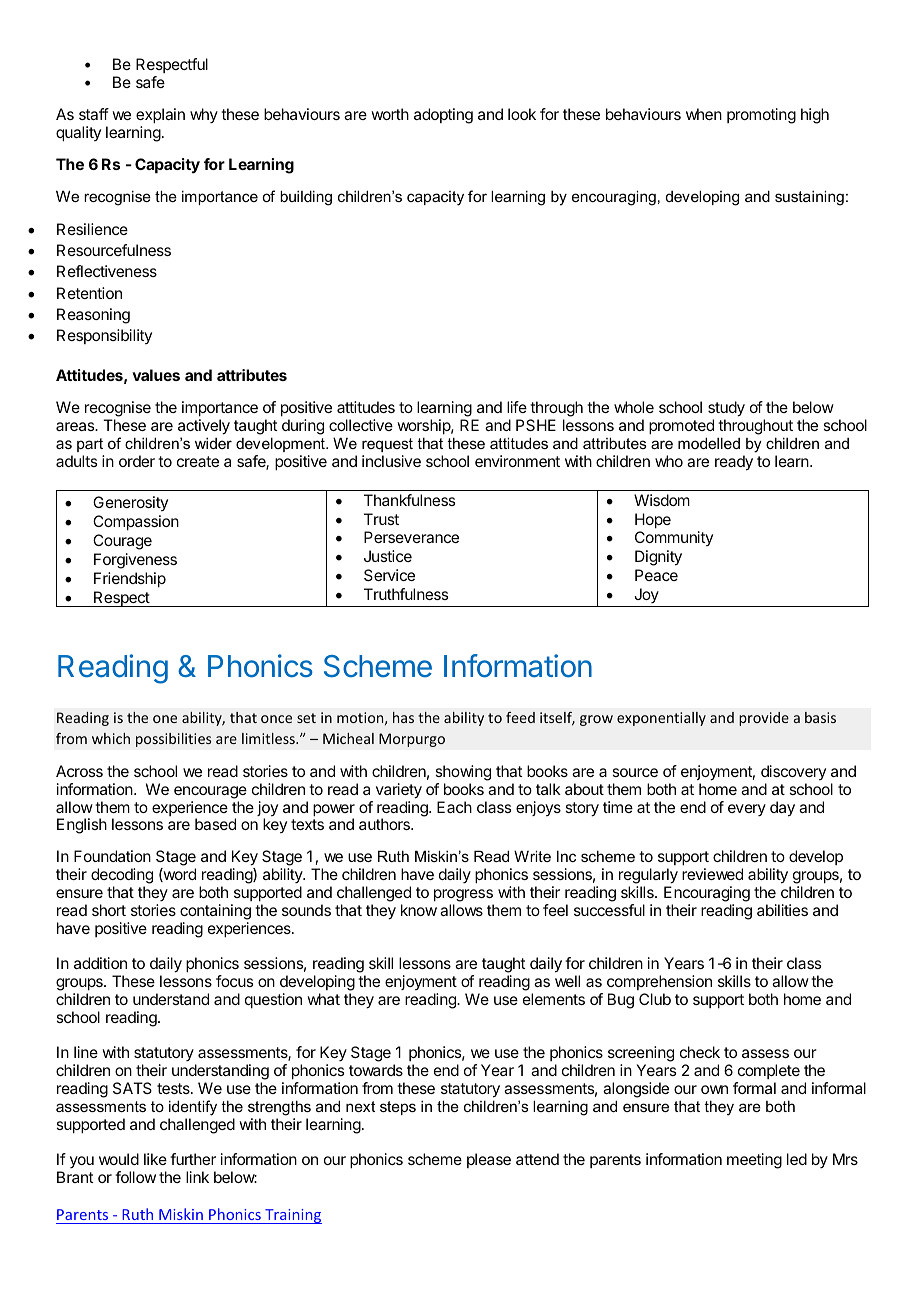 This screenshot has height=1308, width=924. Describe the element at coordinates (764, 719) in the screenshot. I see `provide` at that location.
